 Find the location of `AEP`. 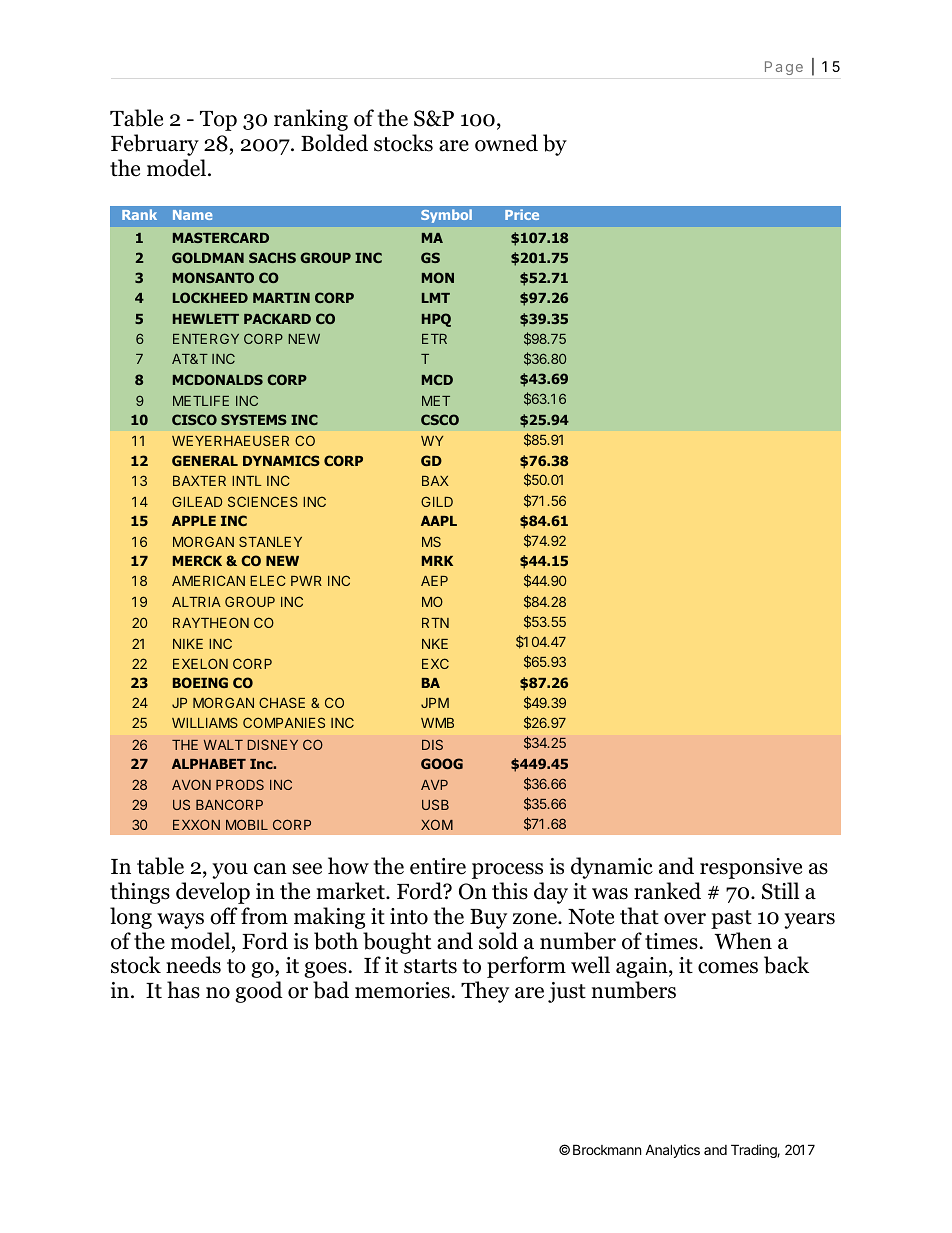

AEP is located at coordinates (434, 581).
